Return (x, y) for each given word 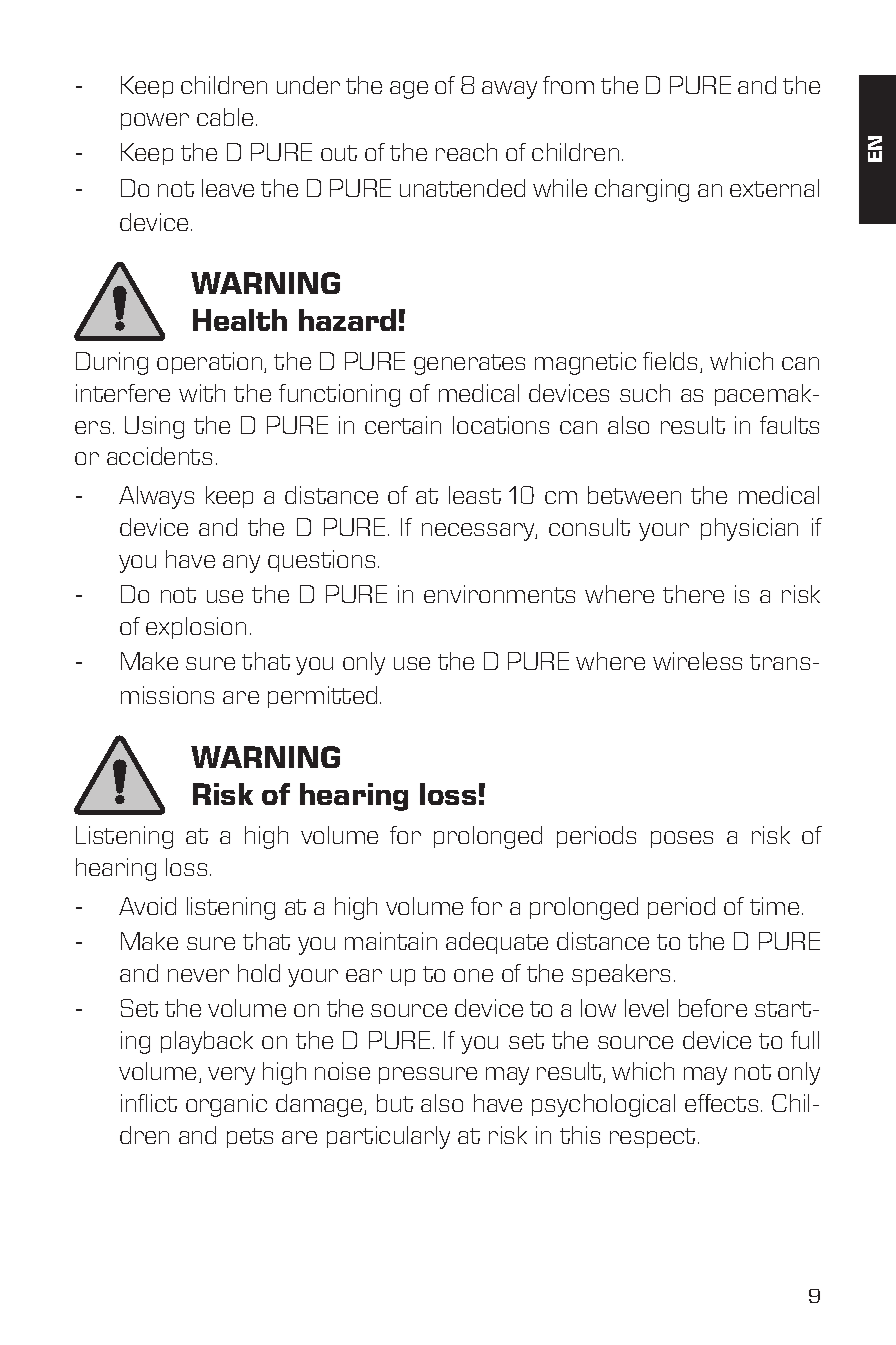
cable (225, 117)
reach (466, 152)
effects (721, 1103)
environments (499, 594)
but (395, 1103)
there (693, 594)
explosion (196, 628)
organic (226, 1105)
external (774, 188)
